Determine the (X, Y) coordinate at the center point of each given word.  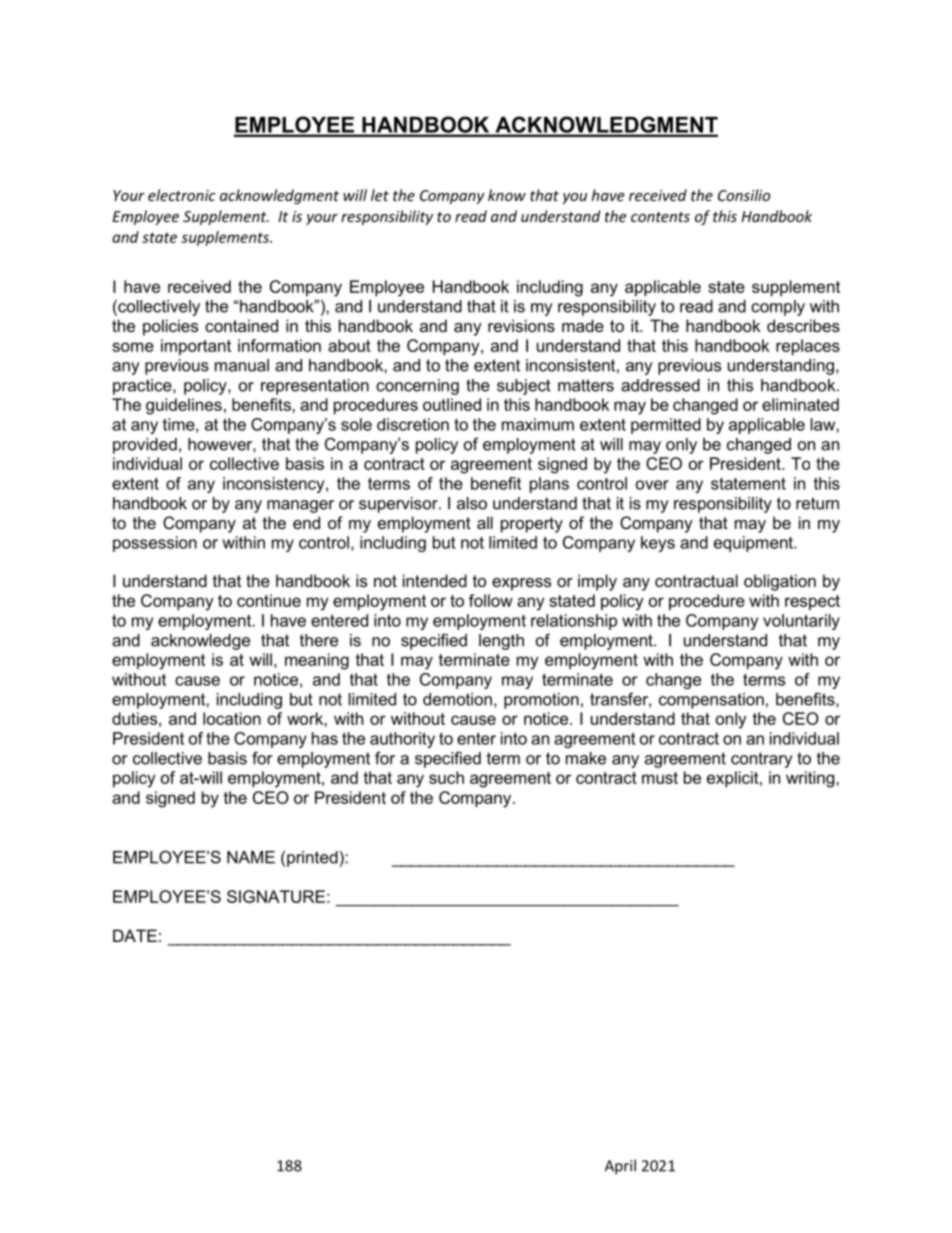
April (620, 1167)
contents (660, 217)
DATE (135, 935)
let (380, 195)
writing (811, 779)
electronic (182, 195)
